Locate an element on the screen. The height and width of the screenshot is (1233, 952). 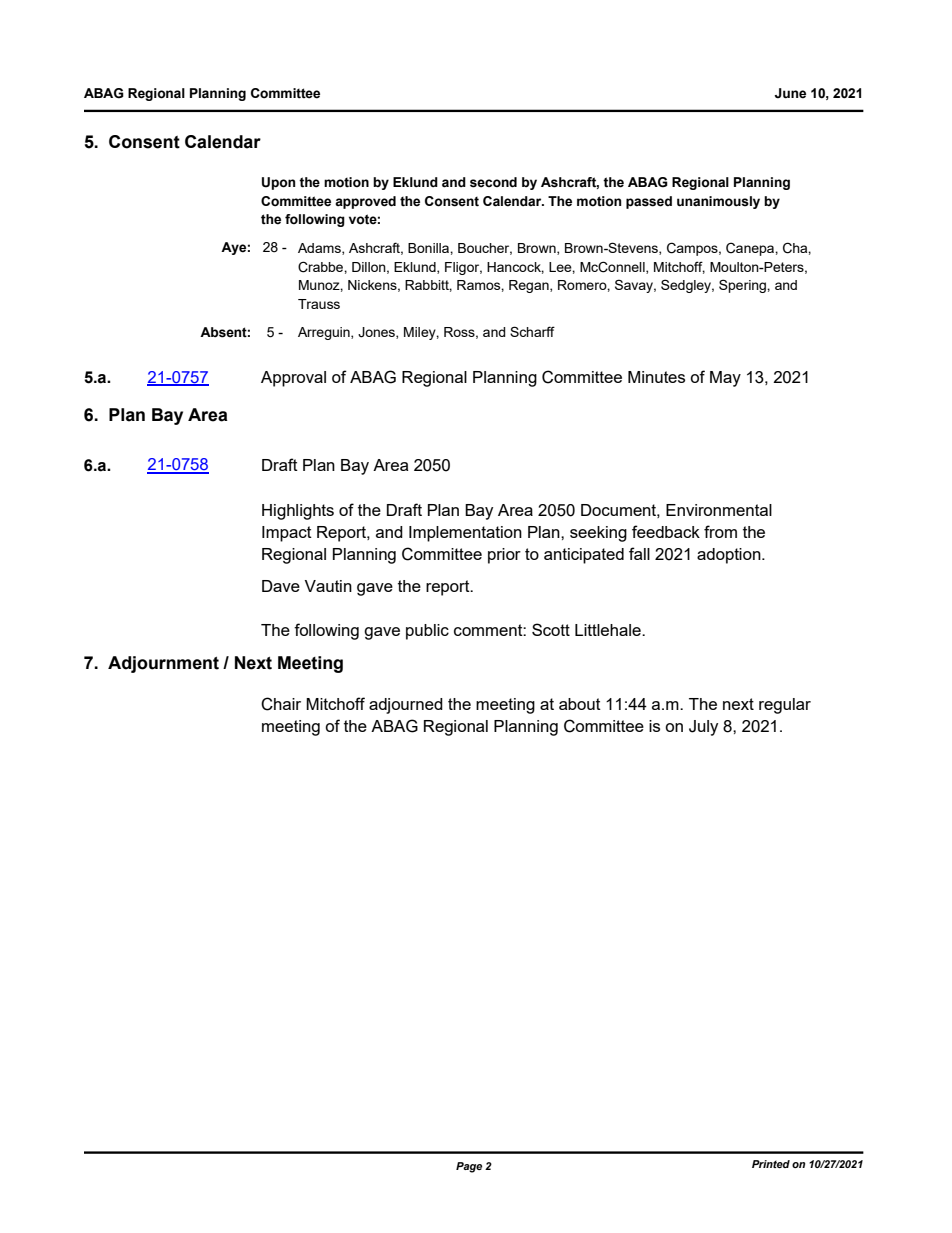
Jones is located at coordinates (377, 333).
